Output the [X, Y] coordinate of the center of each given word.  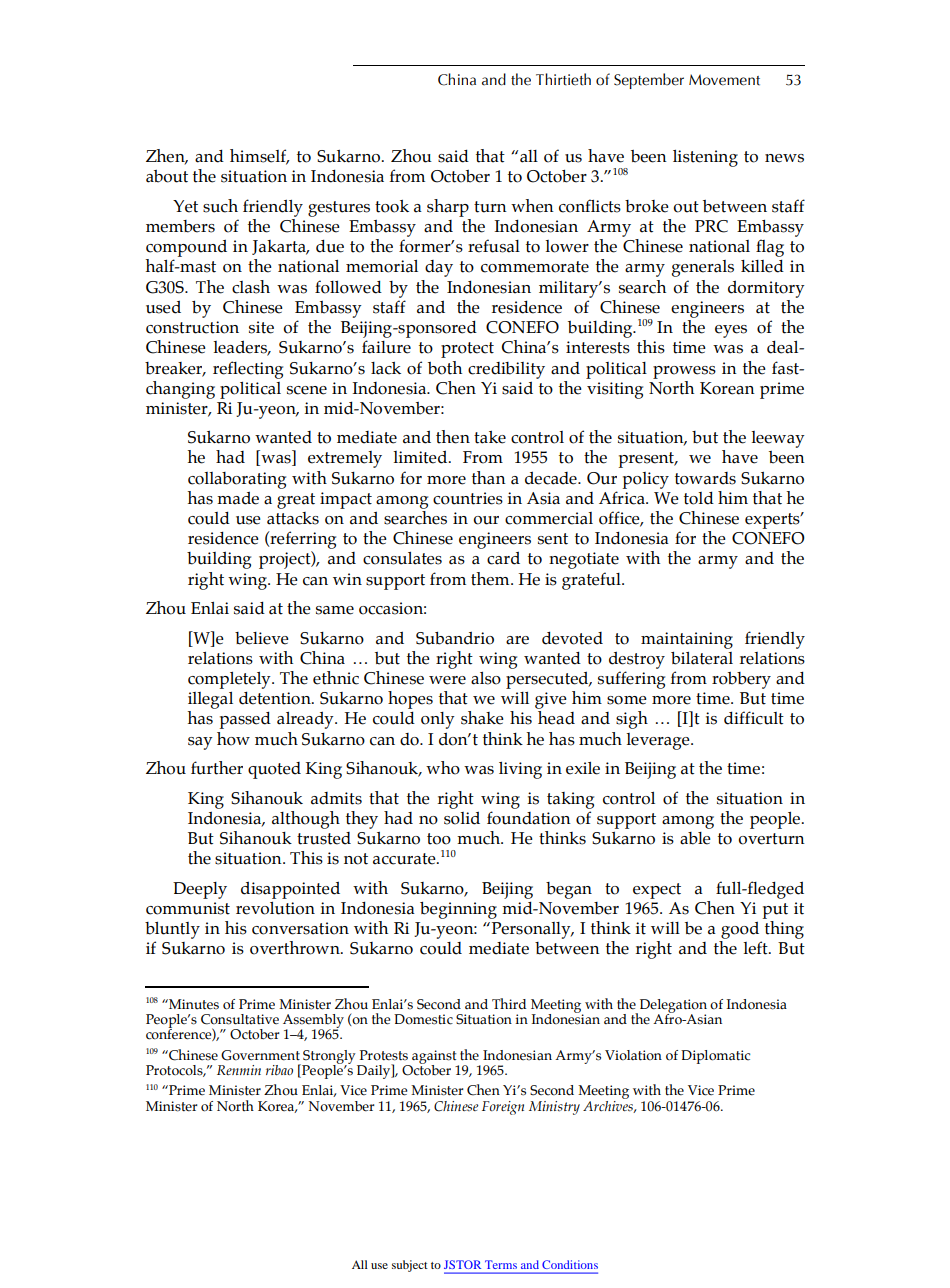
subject [410, 1266]
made [238, 498]
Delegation [673, 1007]
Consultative [240, 1019]
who [443, 768]
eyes [731, 331]
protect [467, 350]
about [167, 176]
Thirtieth [563, 79]
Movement [724, 80]
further [217, 768]
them [491, 579]
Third [509, 1004]
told [699, 498]
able [695, 838]
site [261, 327]
